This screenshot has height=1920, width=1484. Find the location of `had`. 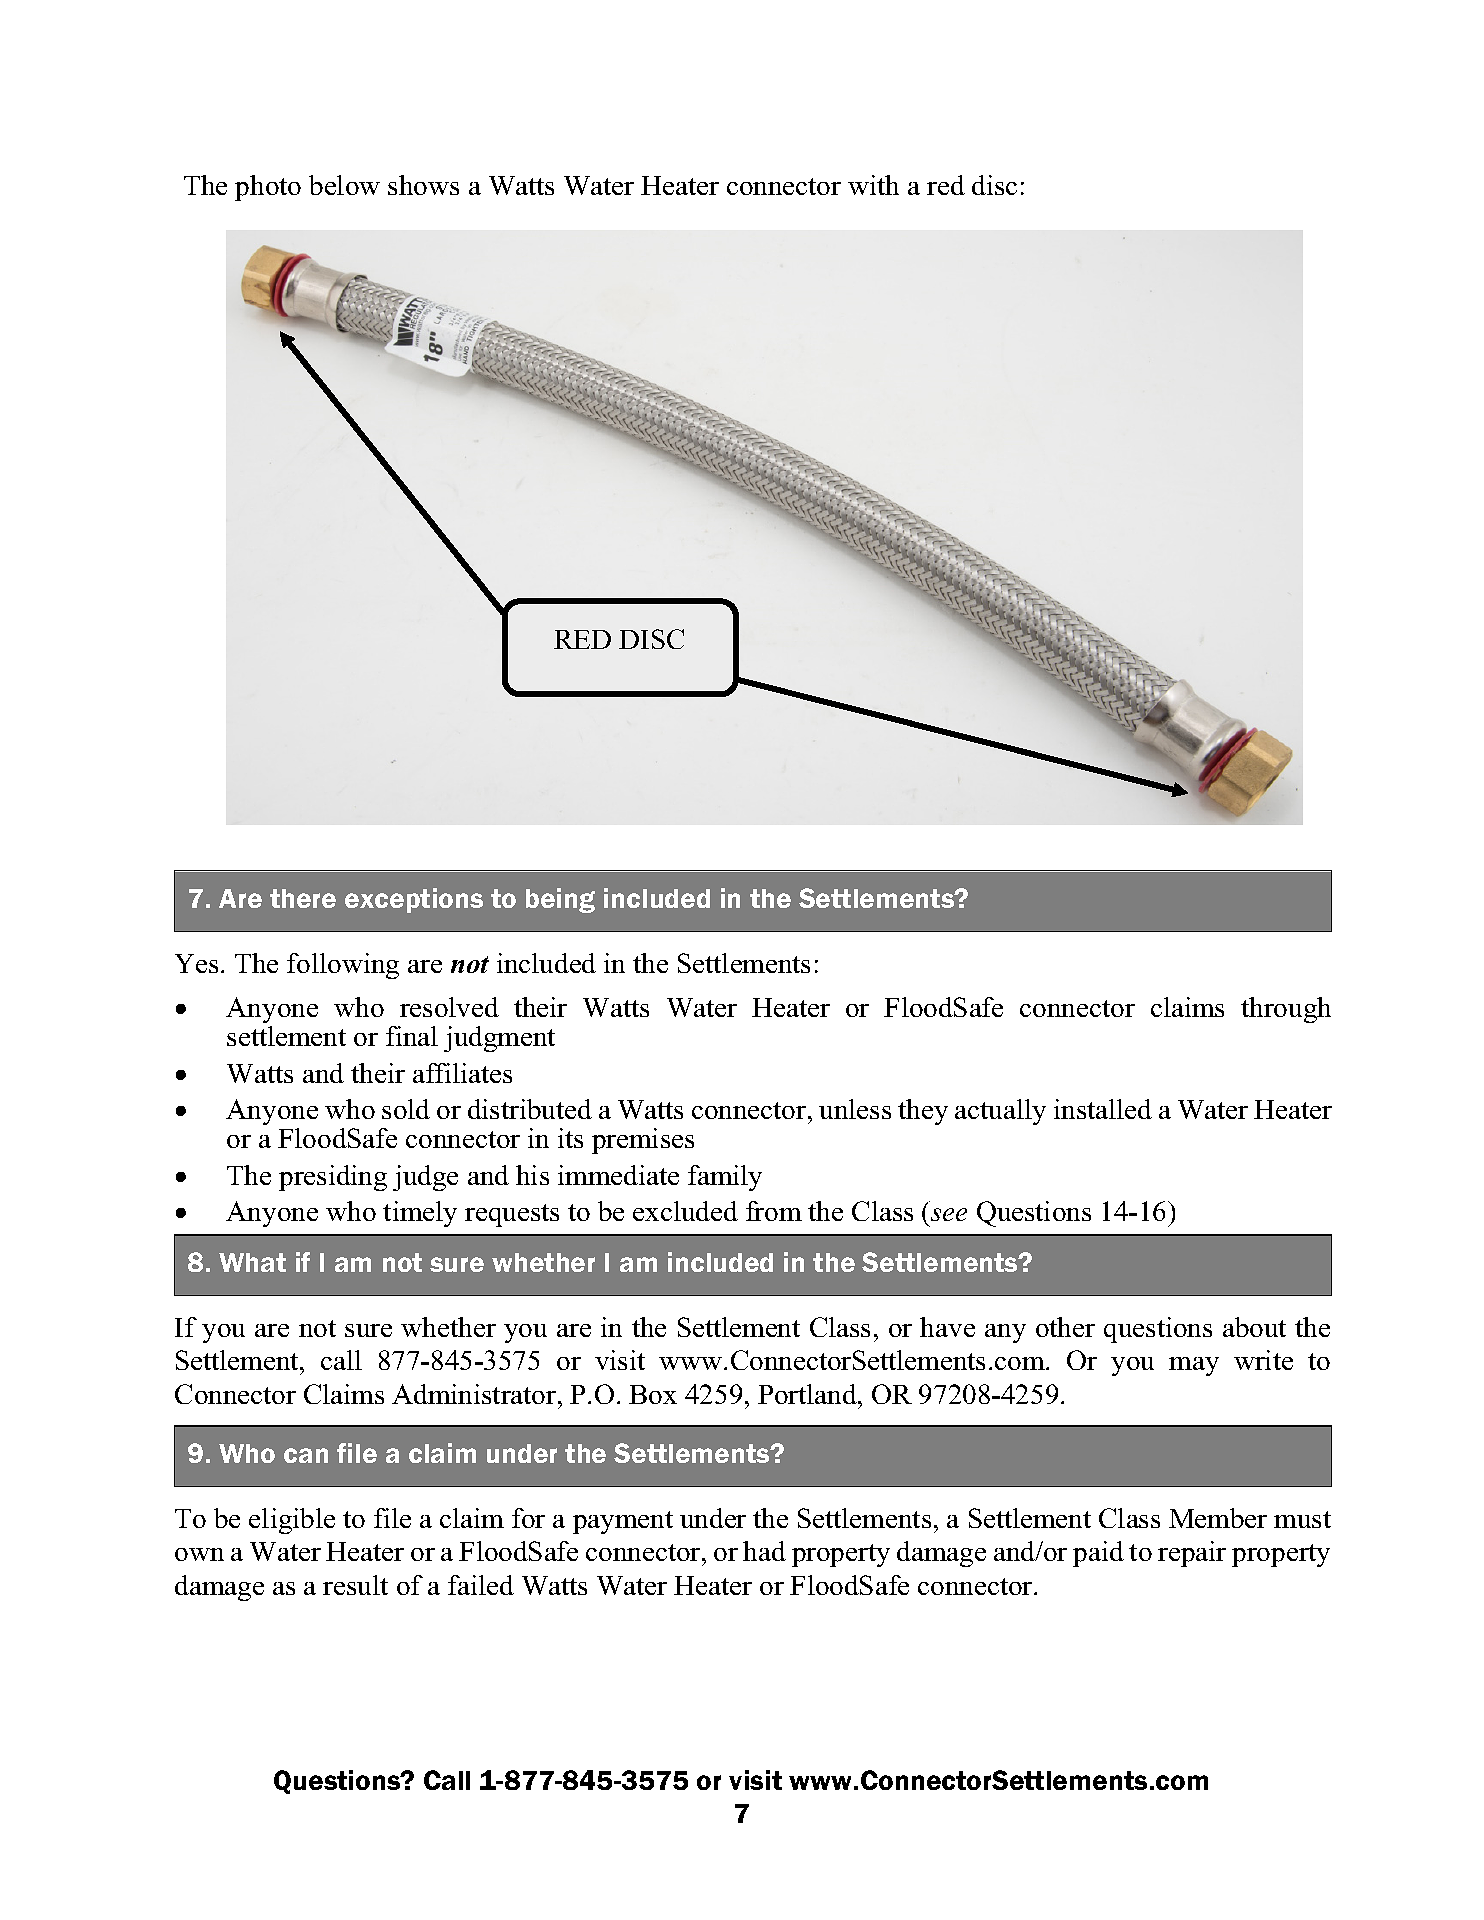

had is located at coordinates (764, 1551).
